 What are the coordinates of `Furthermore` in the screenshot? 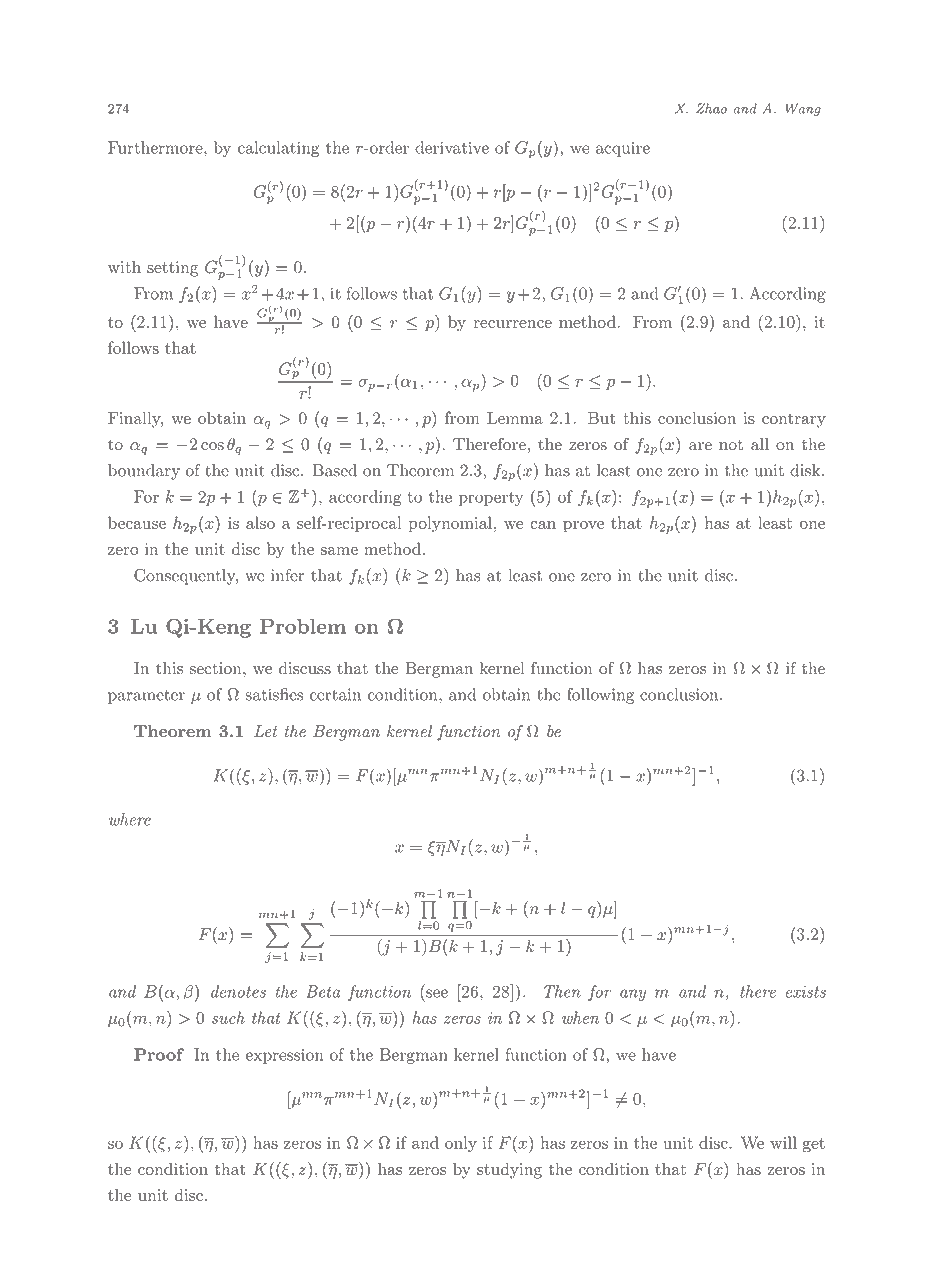 It's located at (156, 147).
